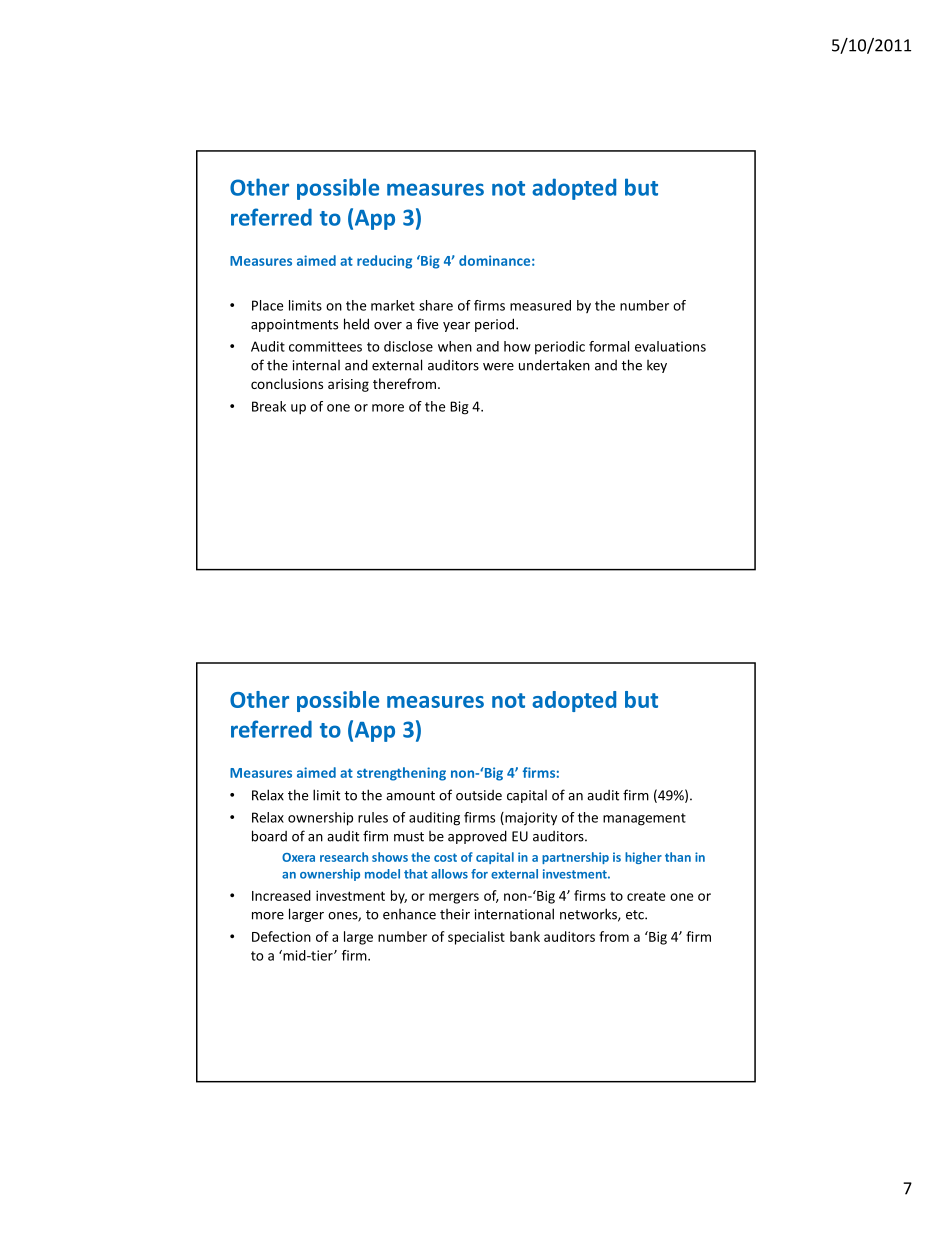 The width and height of the screenshot is (952, 1233). I want to click on Place, so click(267, 305).
